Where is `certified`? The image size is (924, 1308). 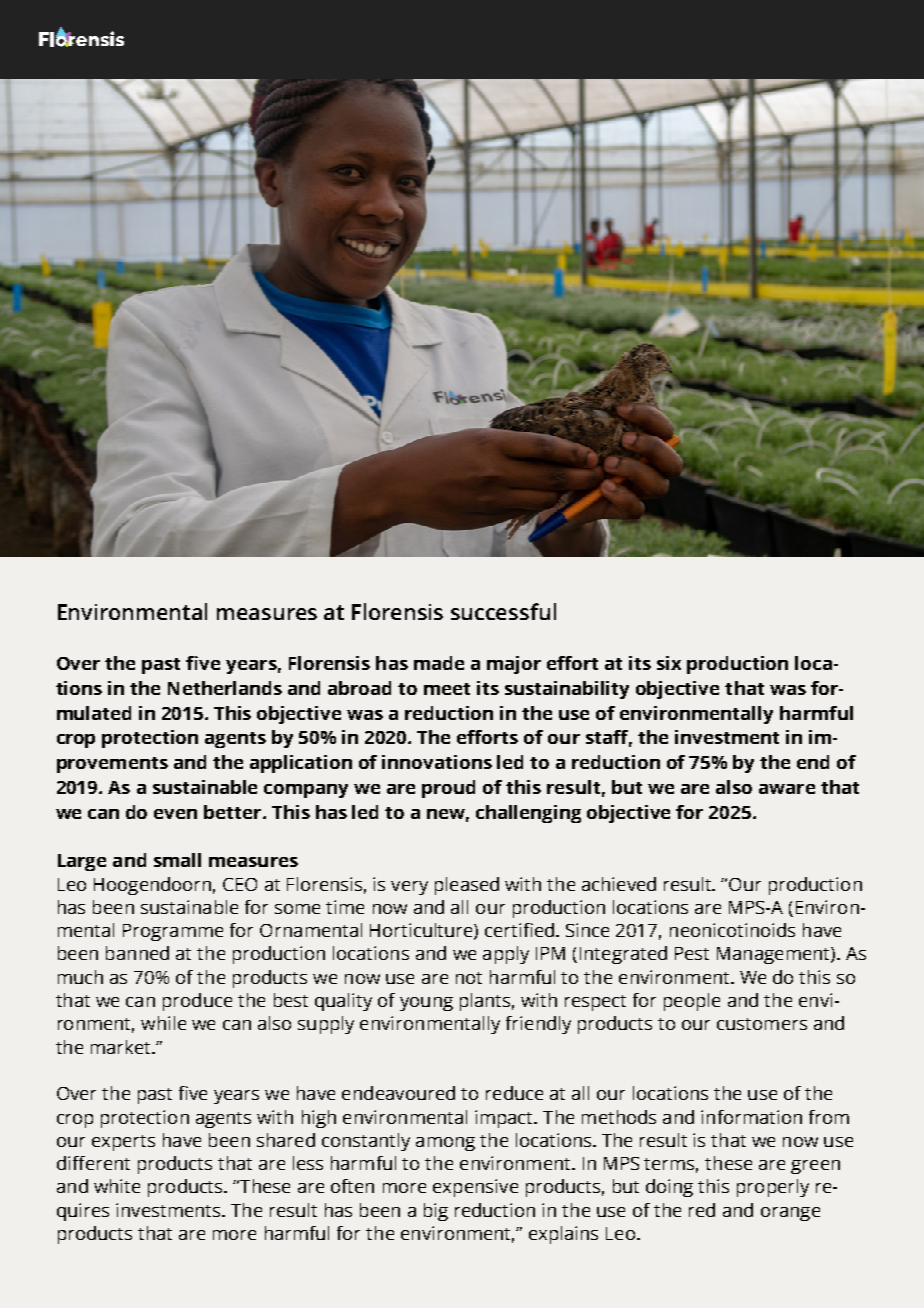
certified is located at coordinates (521, 930).
